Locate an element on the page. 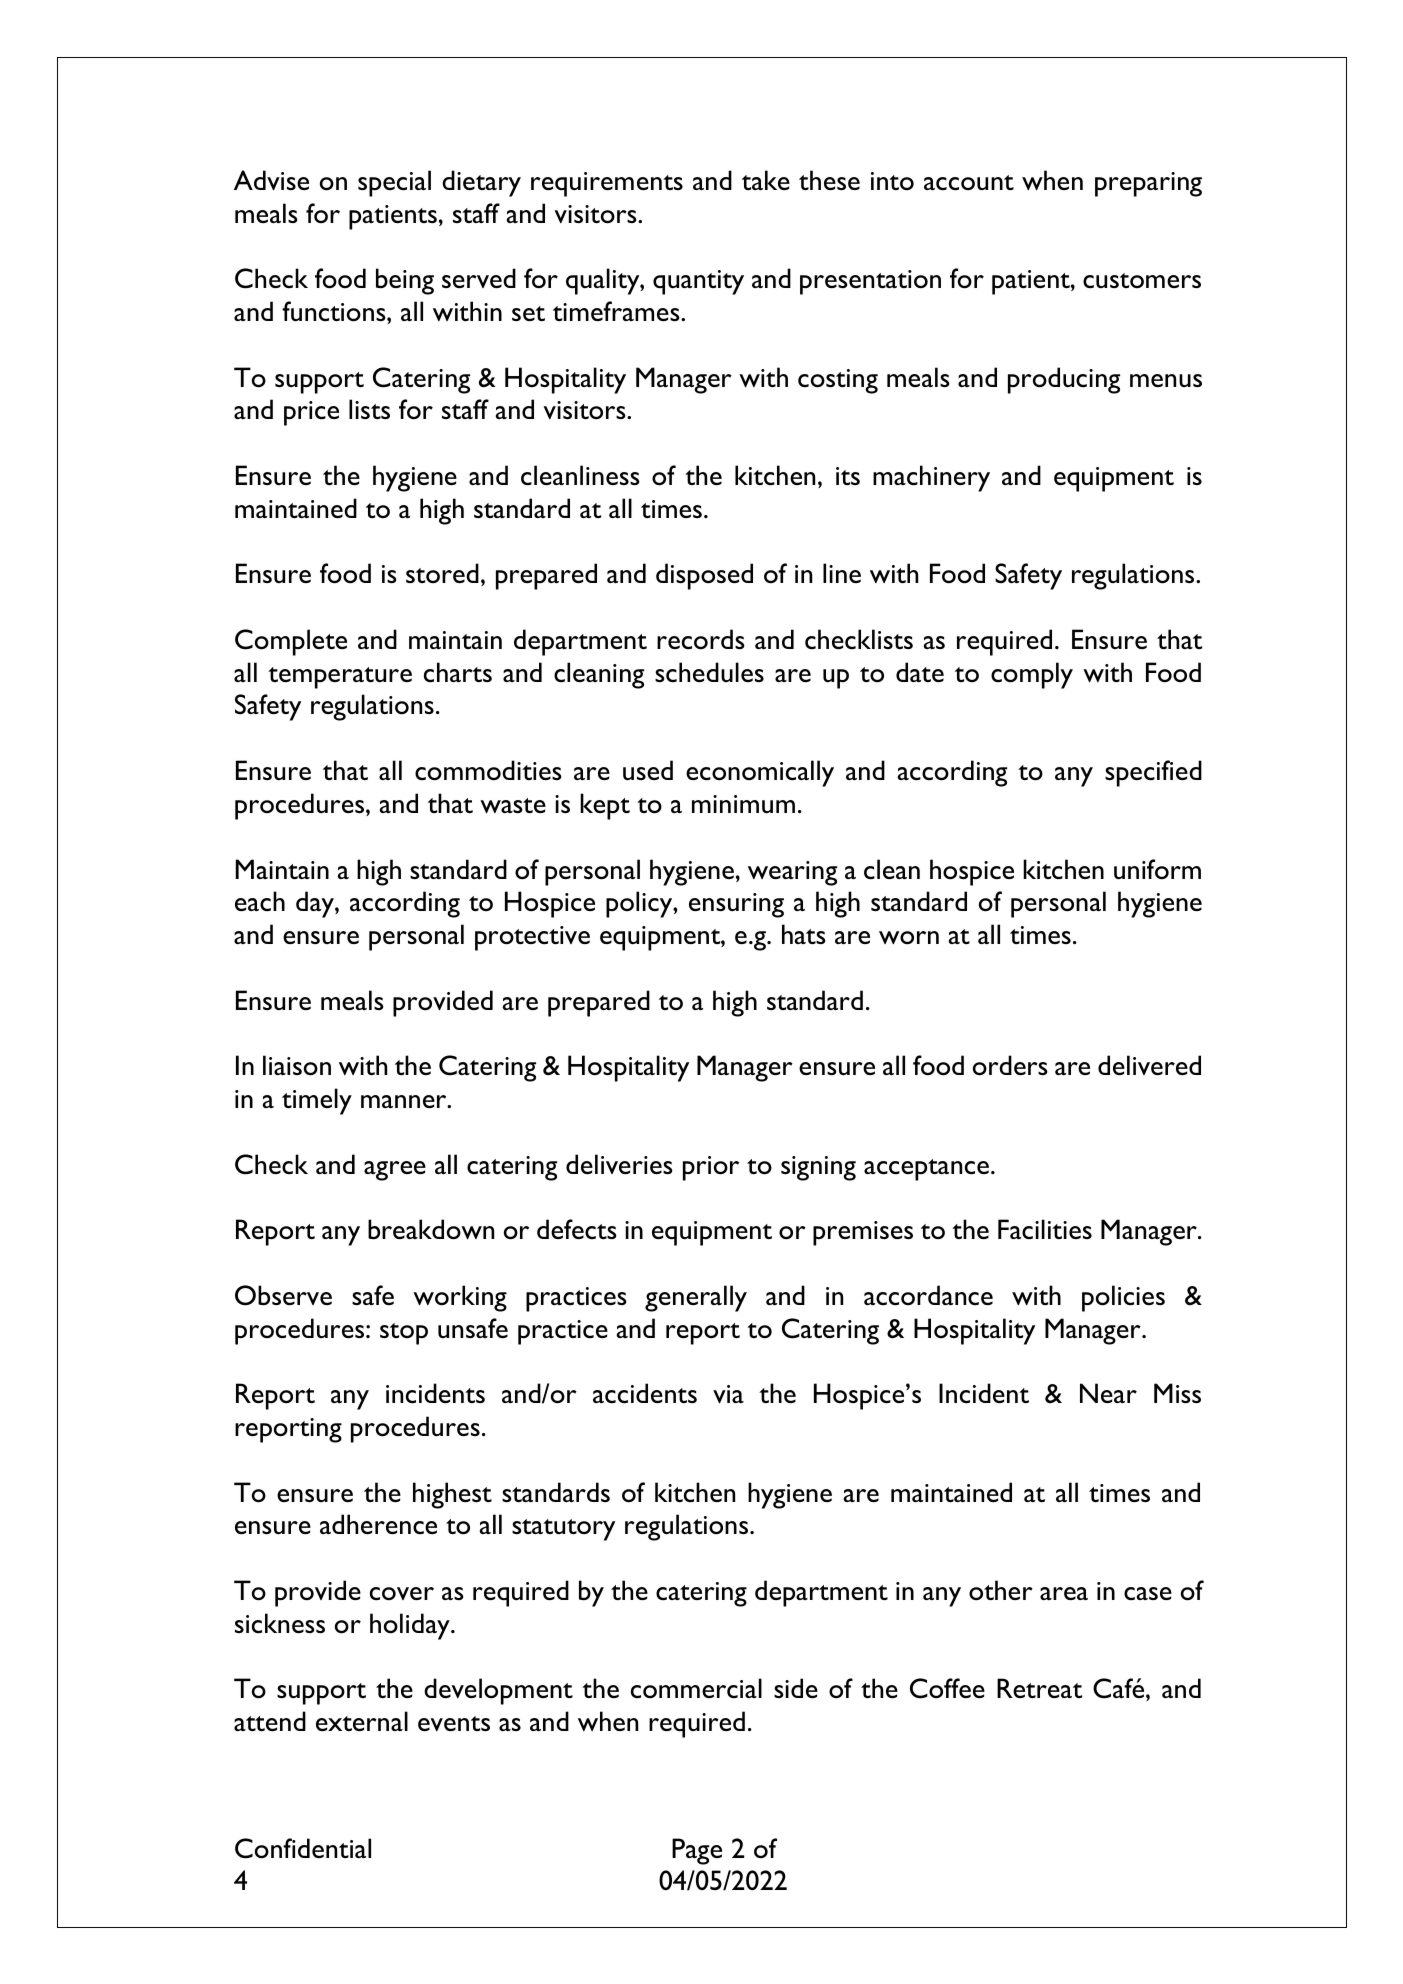 The height and width of the document is (1984, 1403). temperature is located at coordinates (340, 678).
